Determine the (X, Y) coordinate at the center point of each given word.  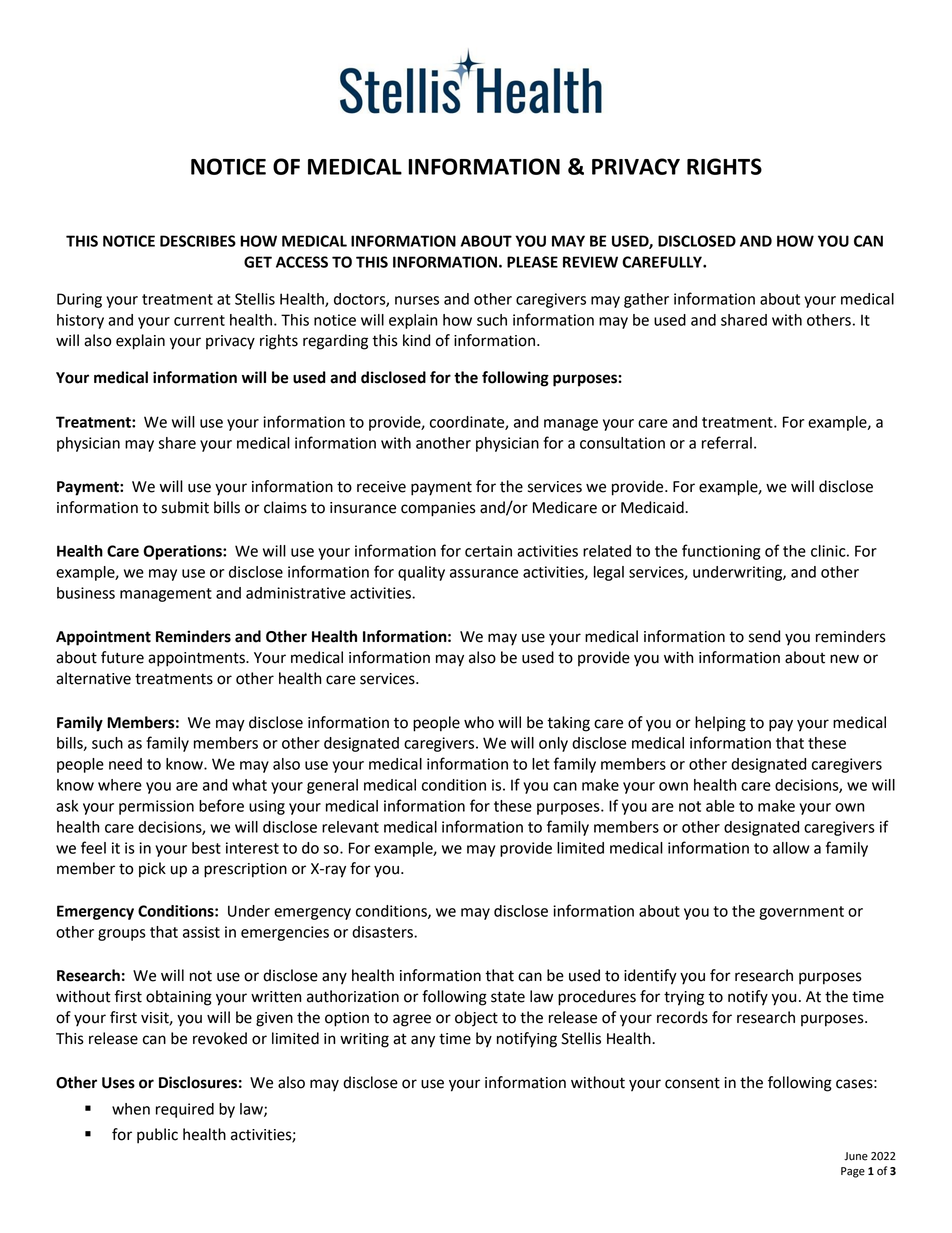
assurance (484, 573)
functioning (721, 552)
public (157, 1136)
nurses (417, 300)
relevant (350, 827)
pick (152, 870)
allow (791, 848)
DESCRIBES (198, 241)
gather (646, 300)
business (86, 593)
